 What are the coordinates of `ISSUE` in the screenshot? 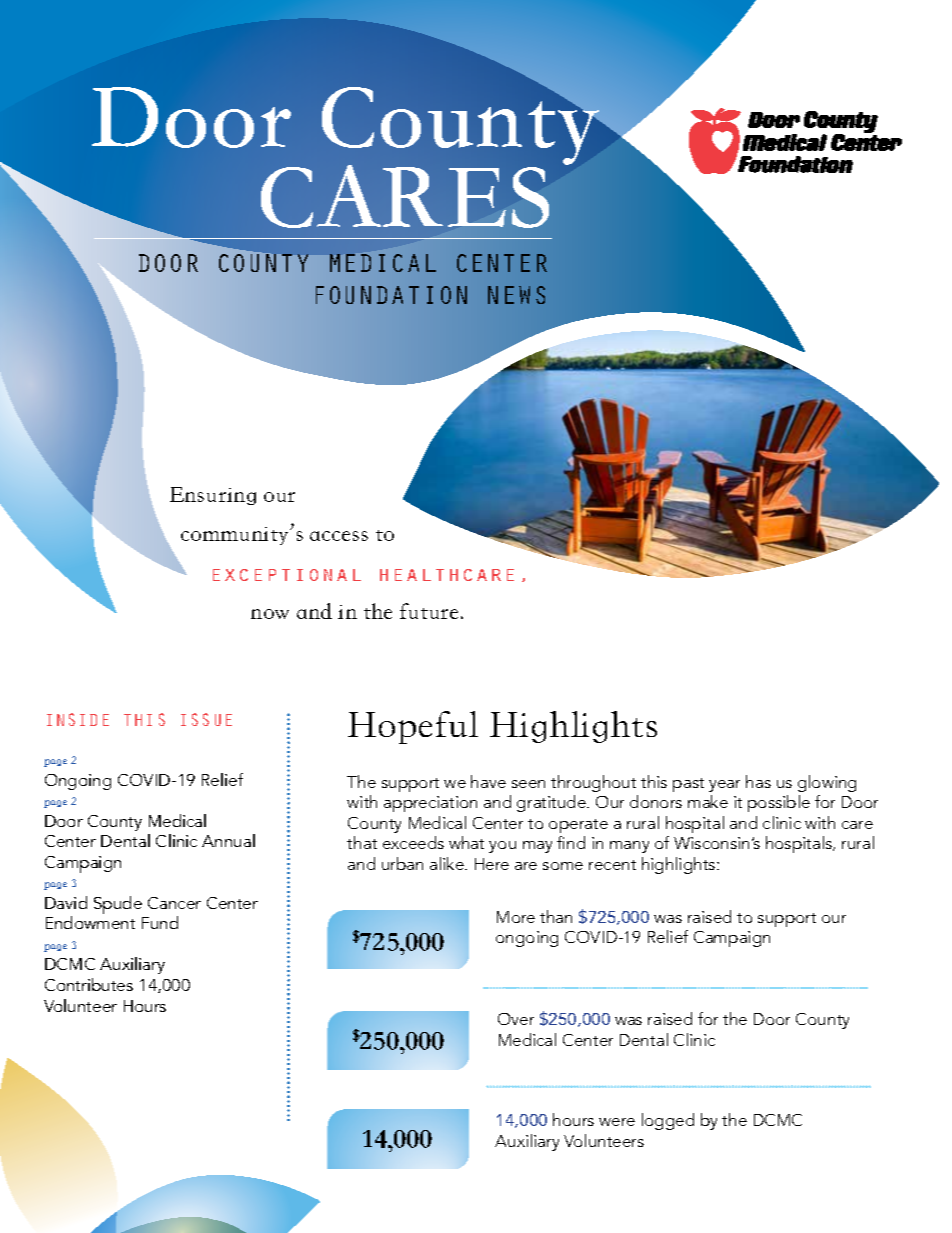 It's located at (206, 719).
